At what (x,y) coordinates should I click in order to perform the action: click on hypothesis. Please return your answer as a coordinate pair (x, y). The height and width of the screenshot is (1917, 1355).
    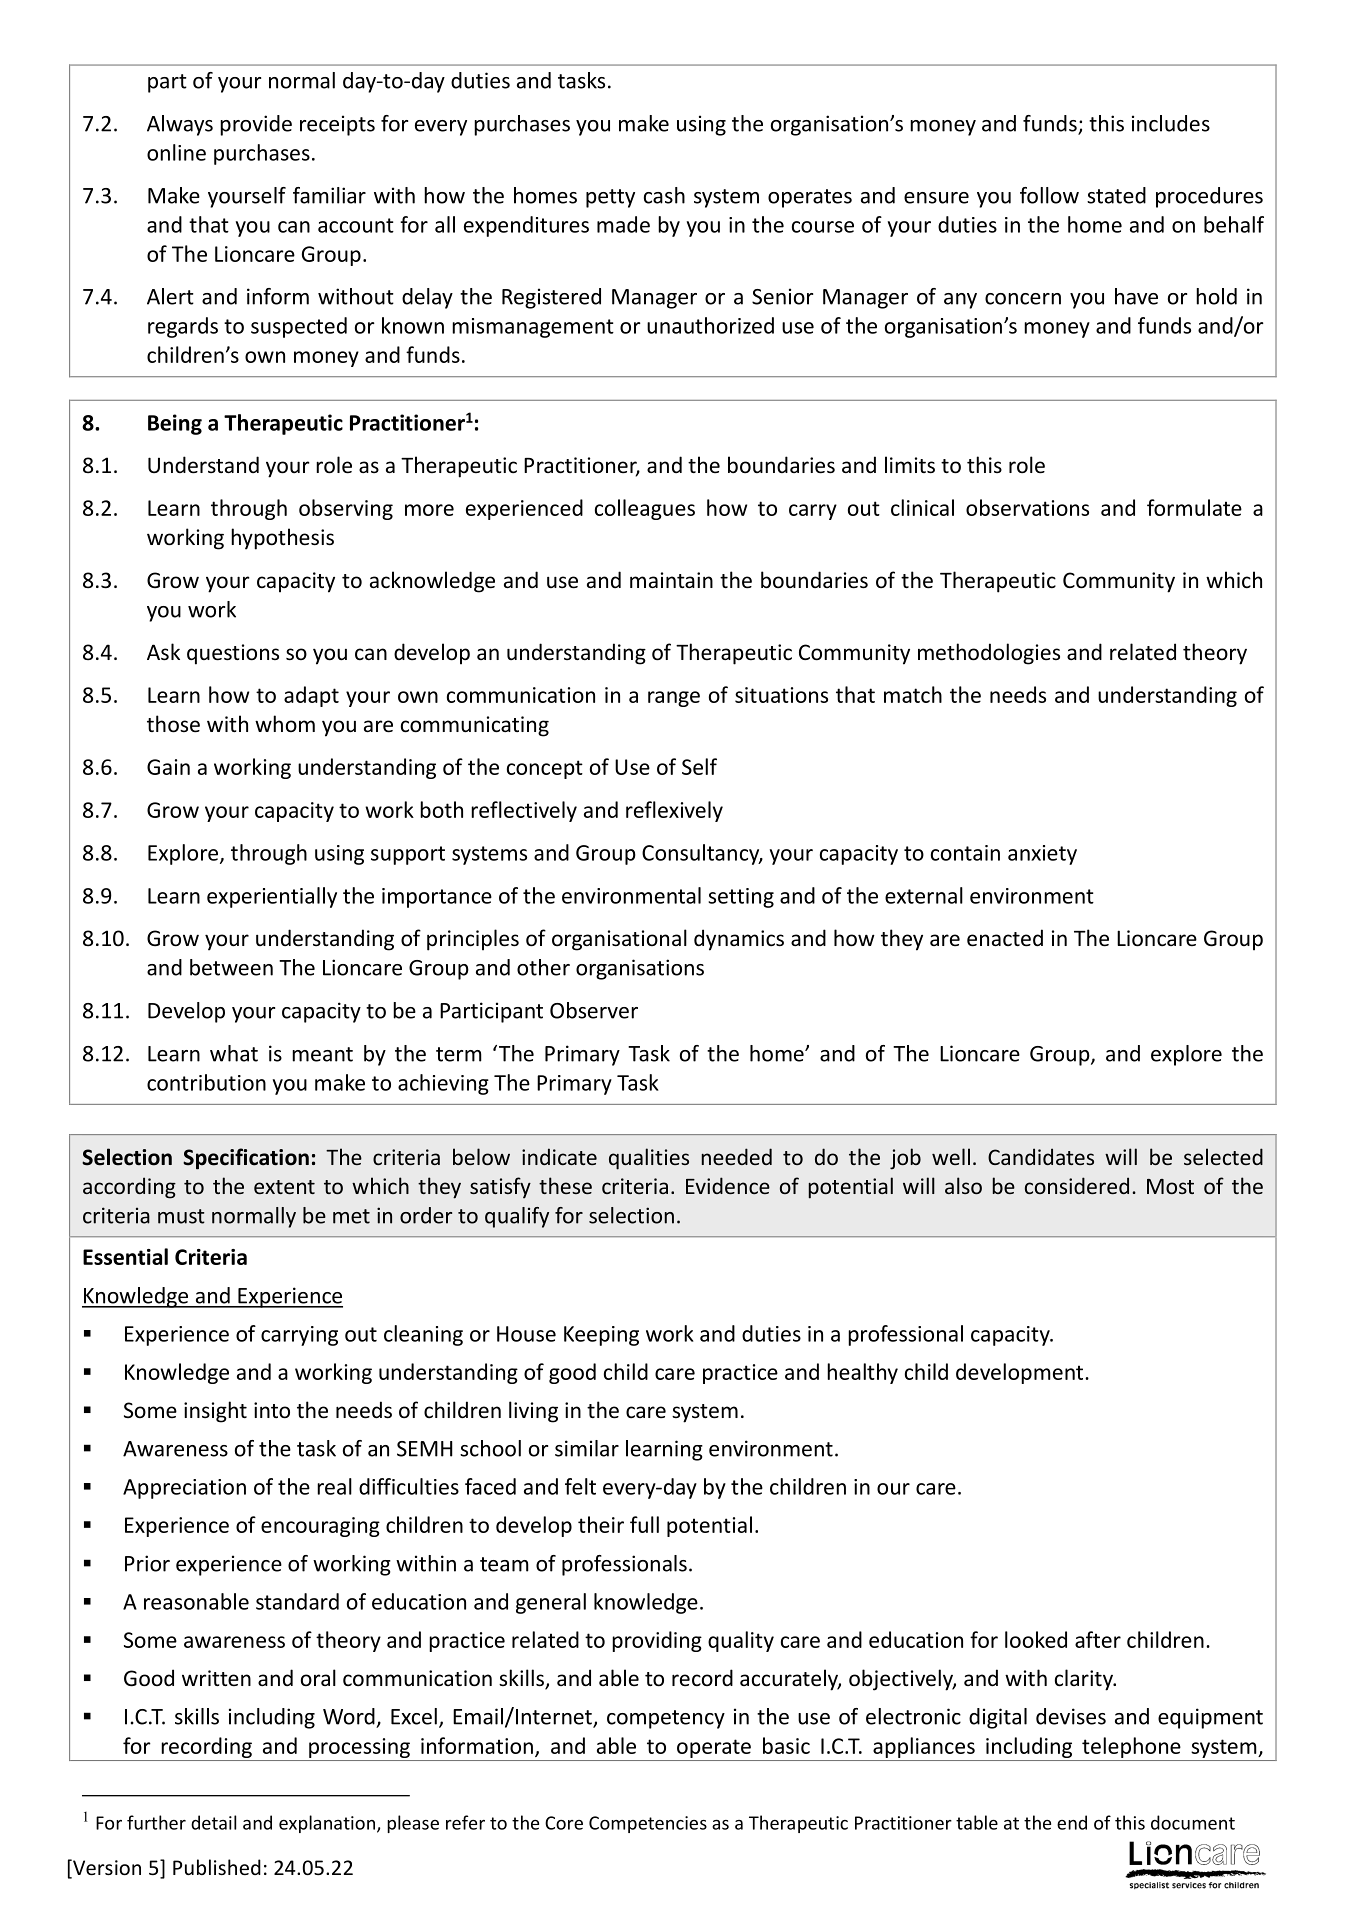
    Looking at the image, I should click on (282, 539).
